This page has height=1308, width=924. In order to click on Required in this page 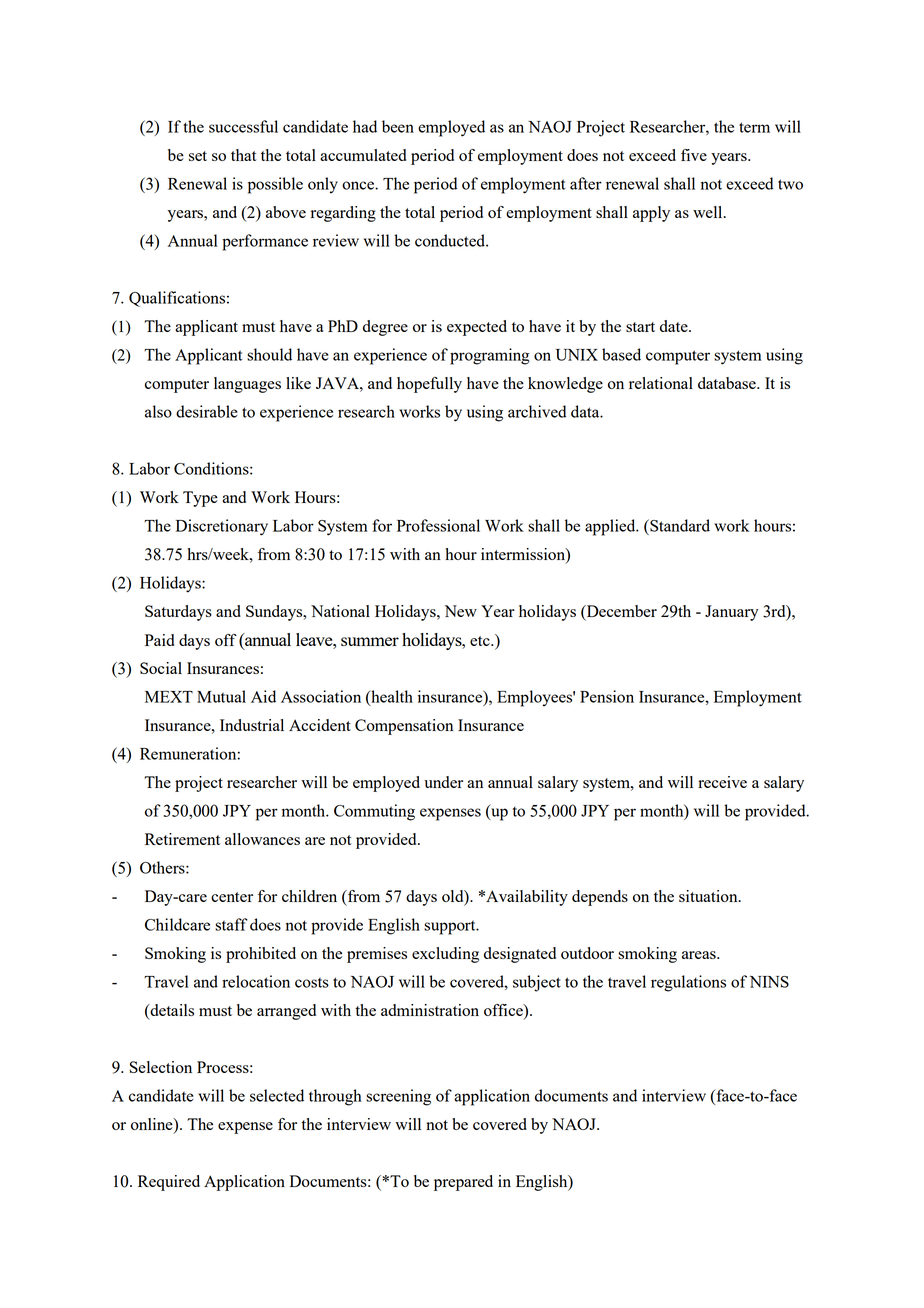, I will do `click(169, 1183)`.
